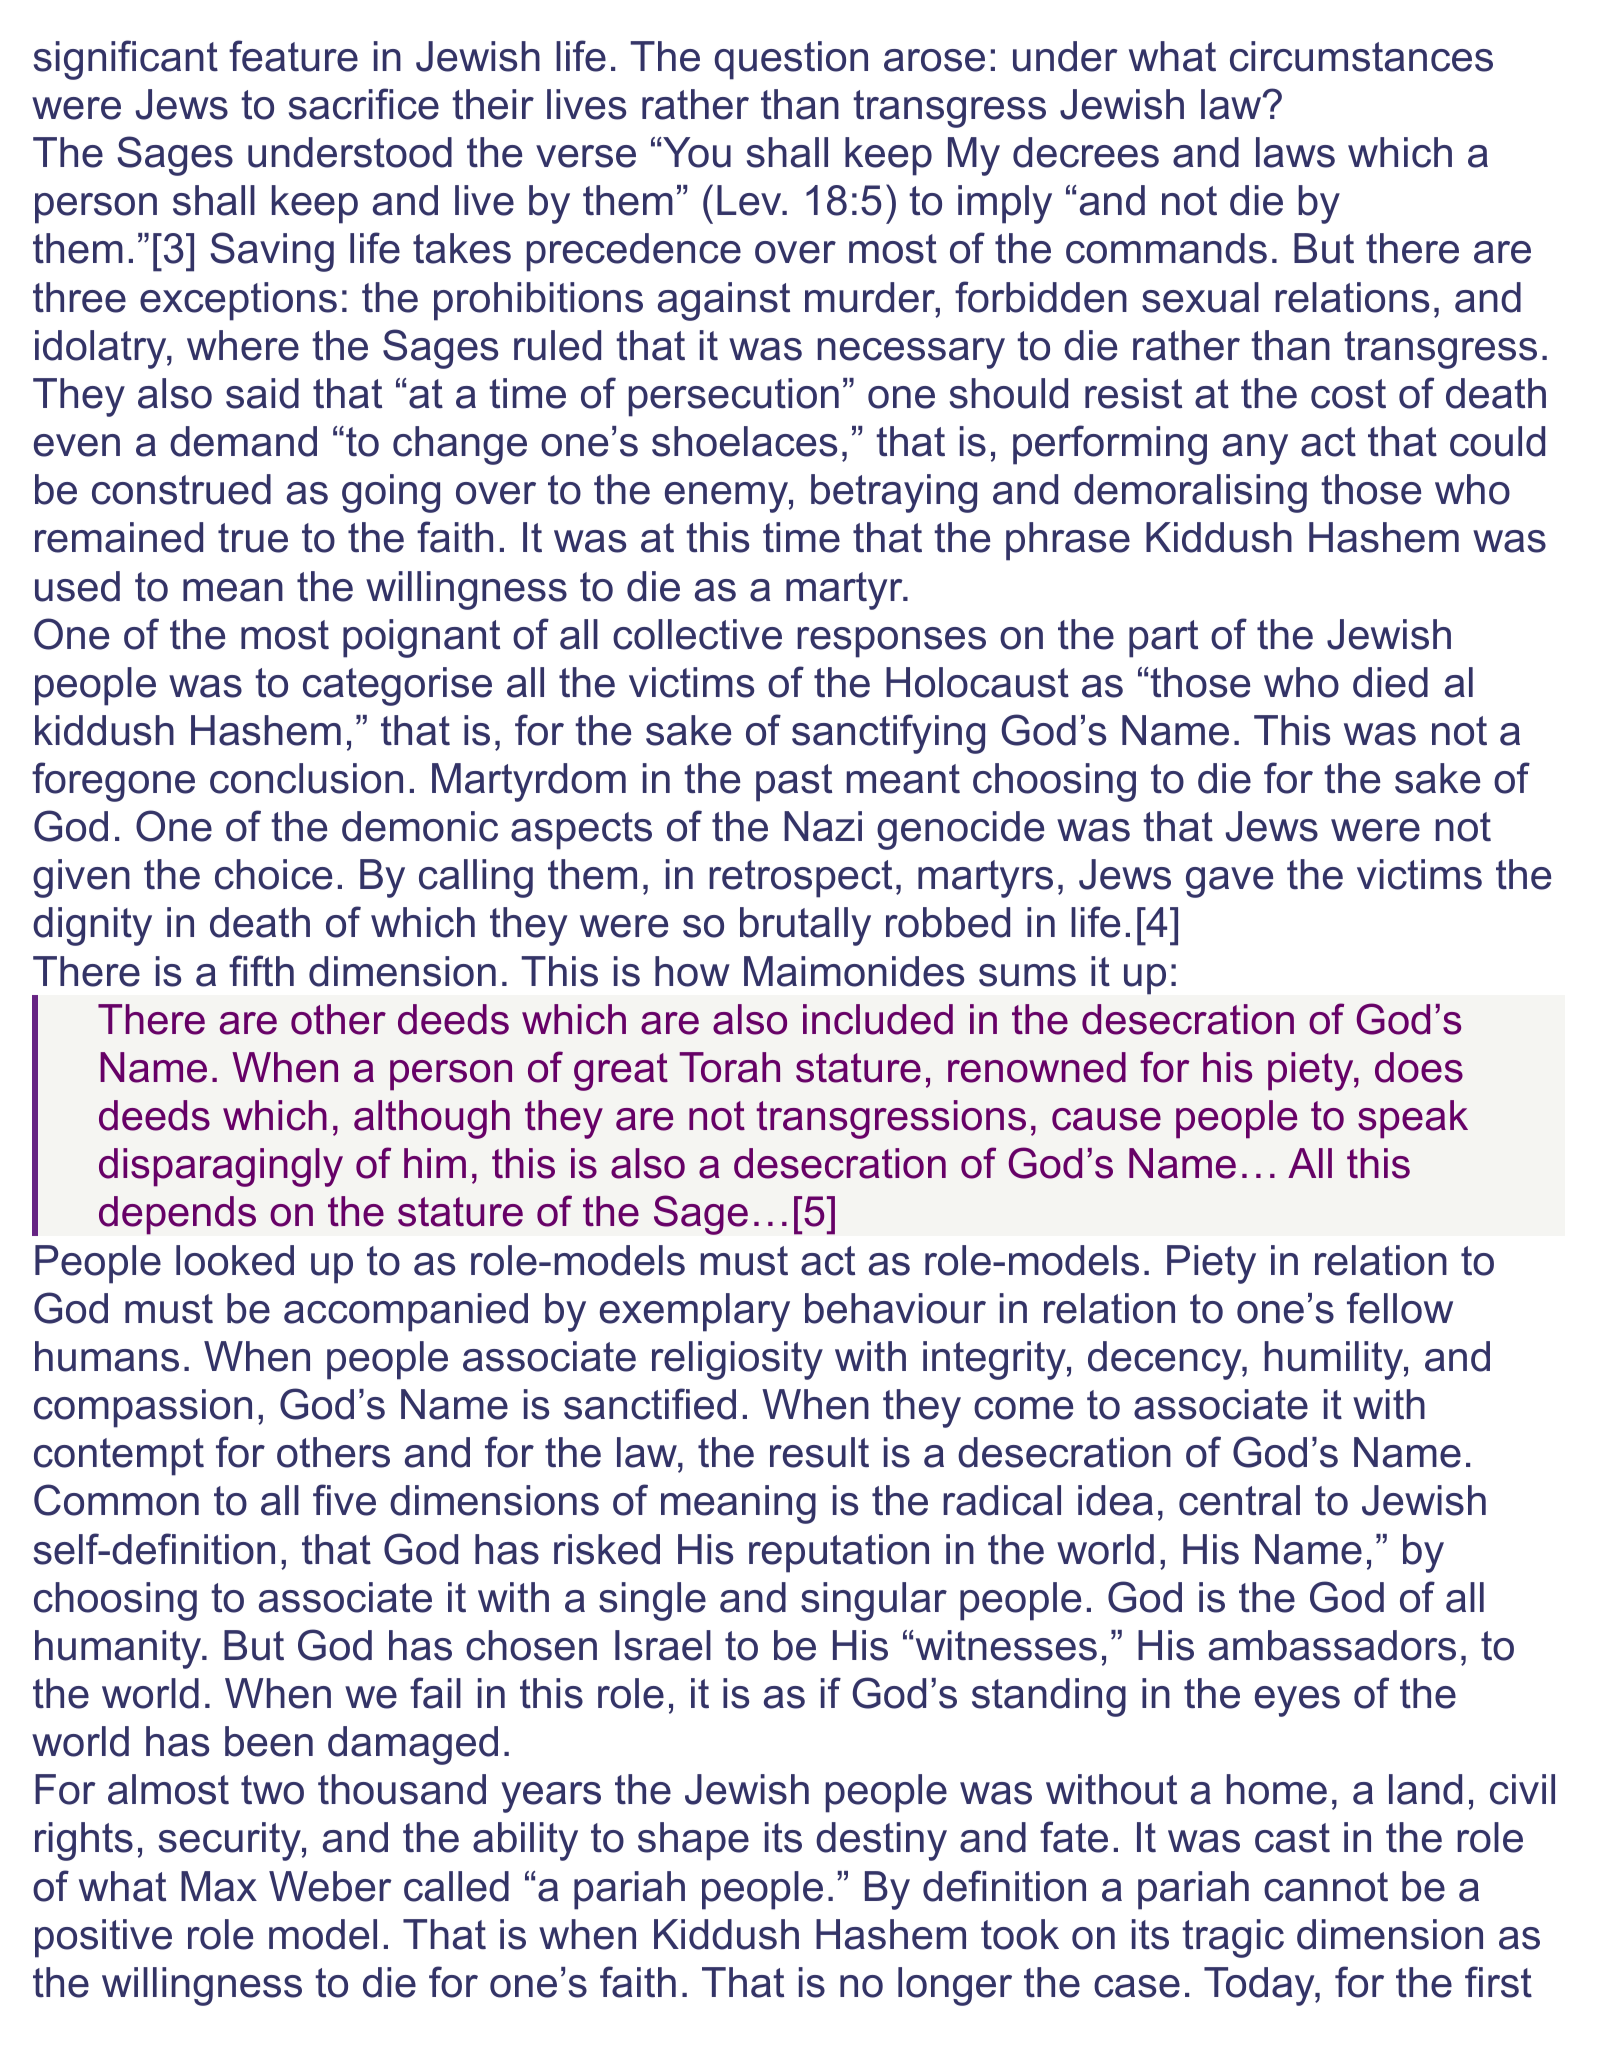  I want to click on religiosity, so click(737, 1360).
